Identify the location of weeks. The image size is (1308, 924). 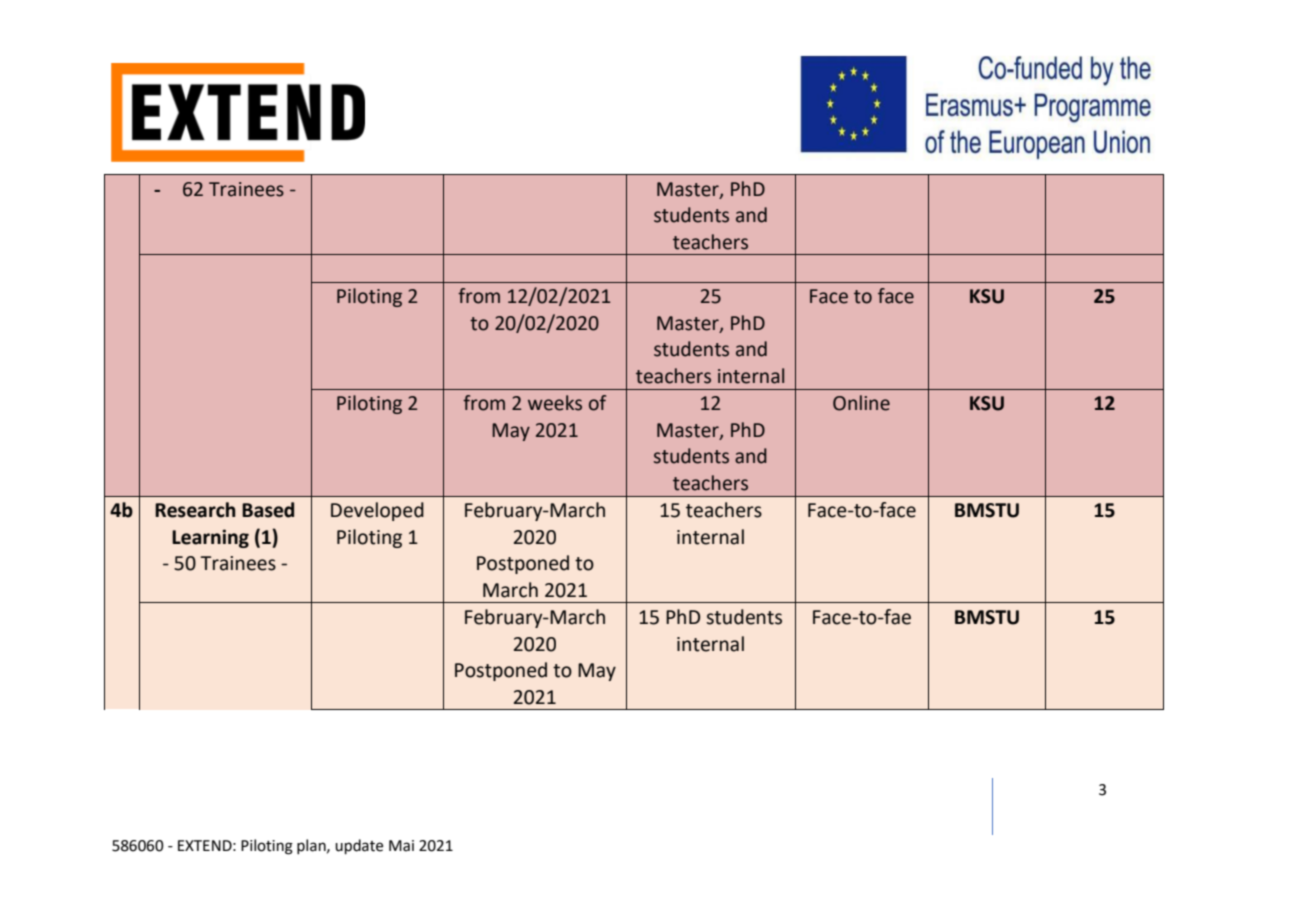
(555, 403).
